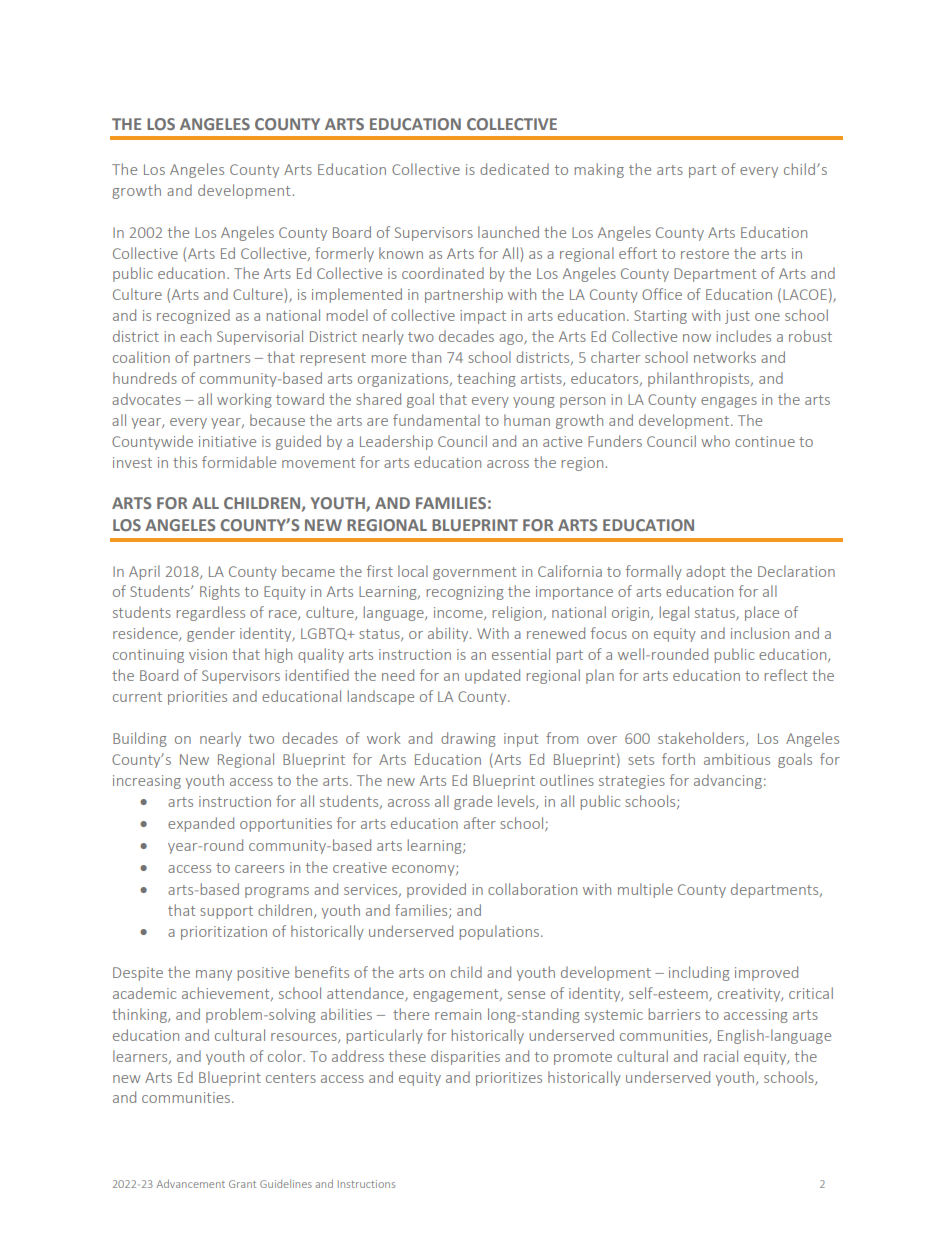 This page has width=952, height=1233. What do you see at coordinates (146, 399) in the page?
I see `advocates` at bounding box center [146, 399].
